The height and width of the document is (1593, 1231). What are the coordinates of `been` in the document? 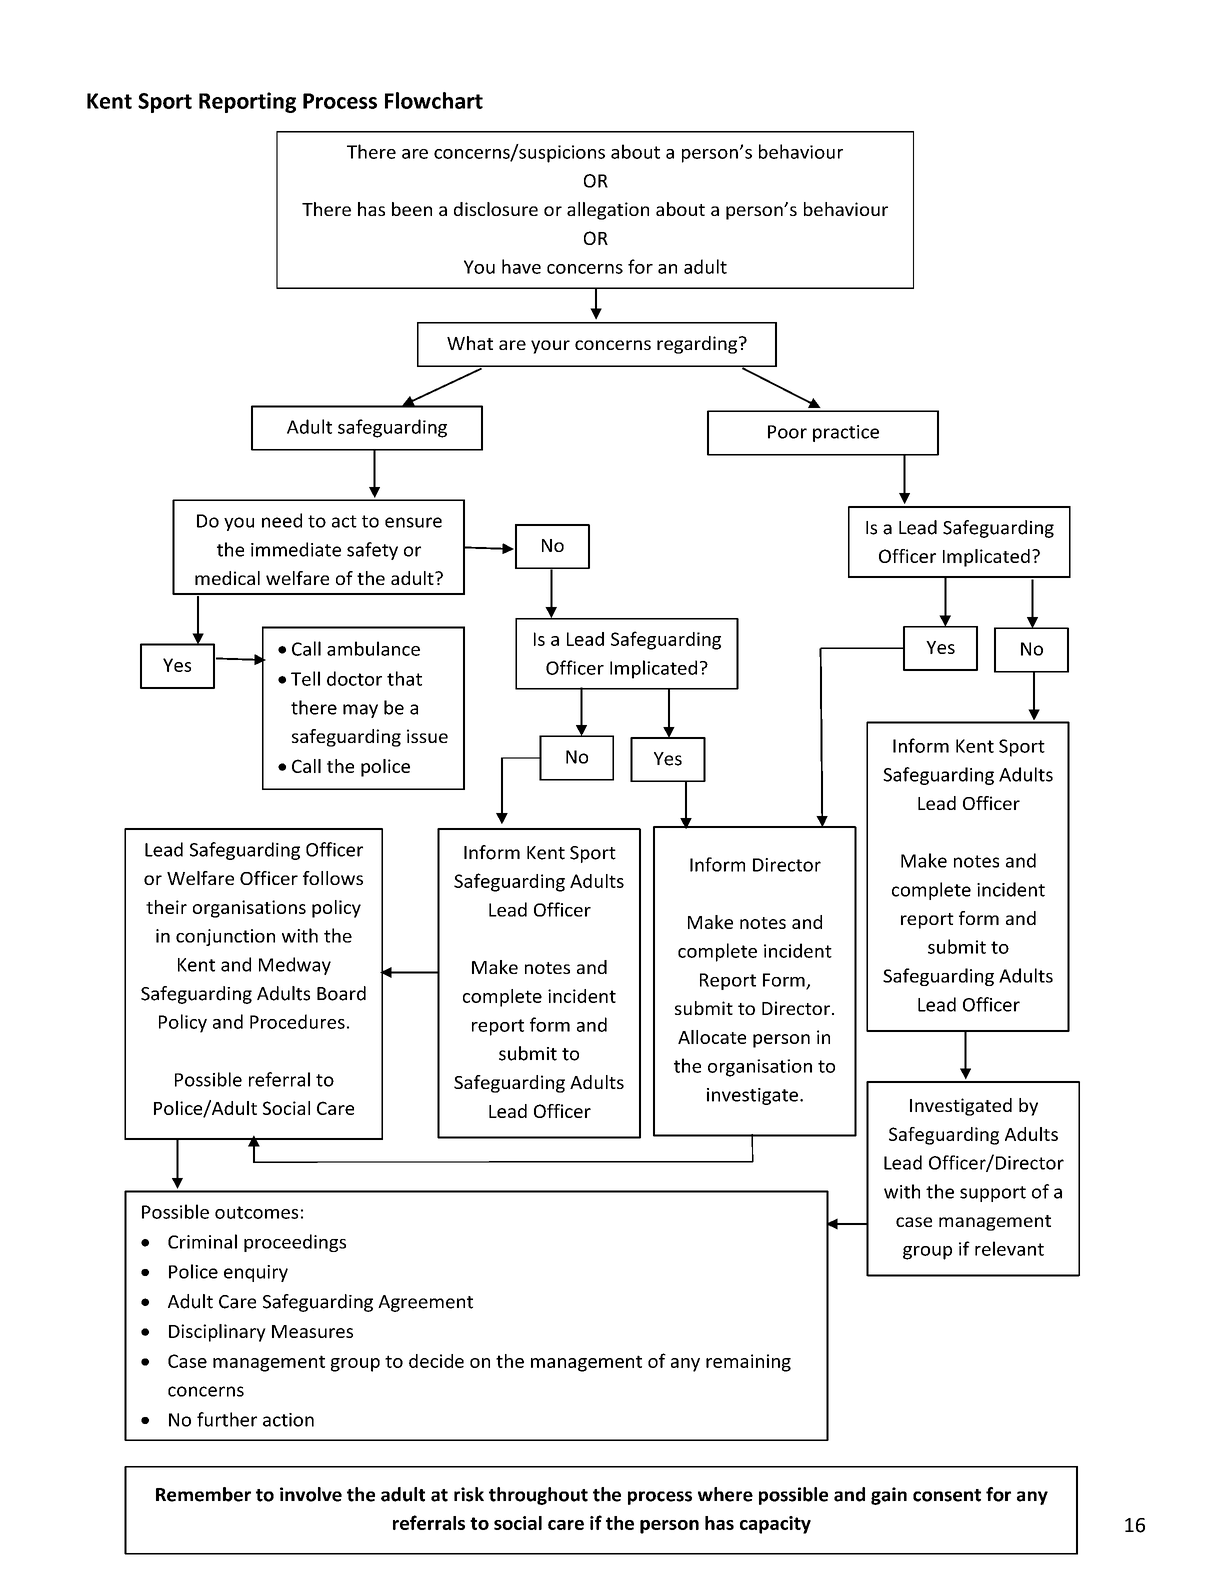 It's located at (412, 209).
